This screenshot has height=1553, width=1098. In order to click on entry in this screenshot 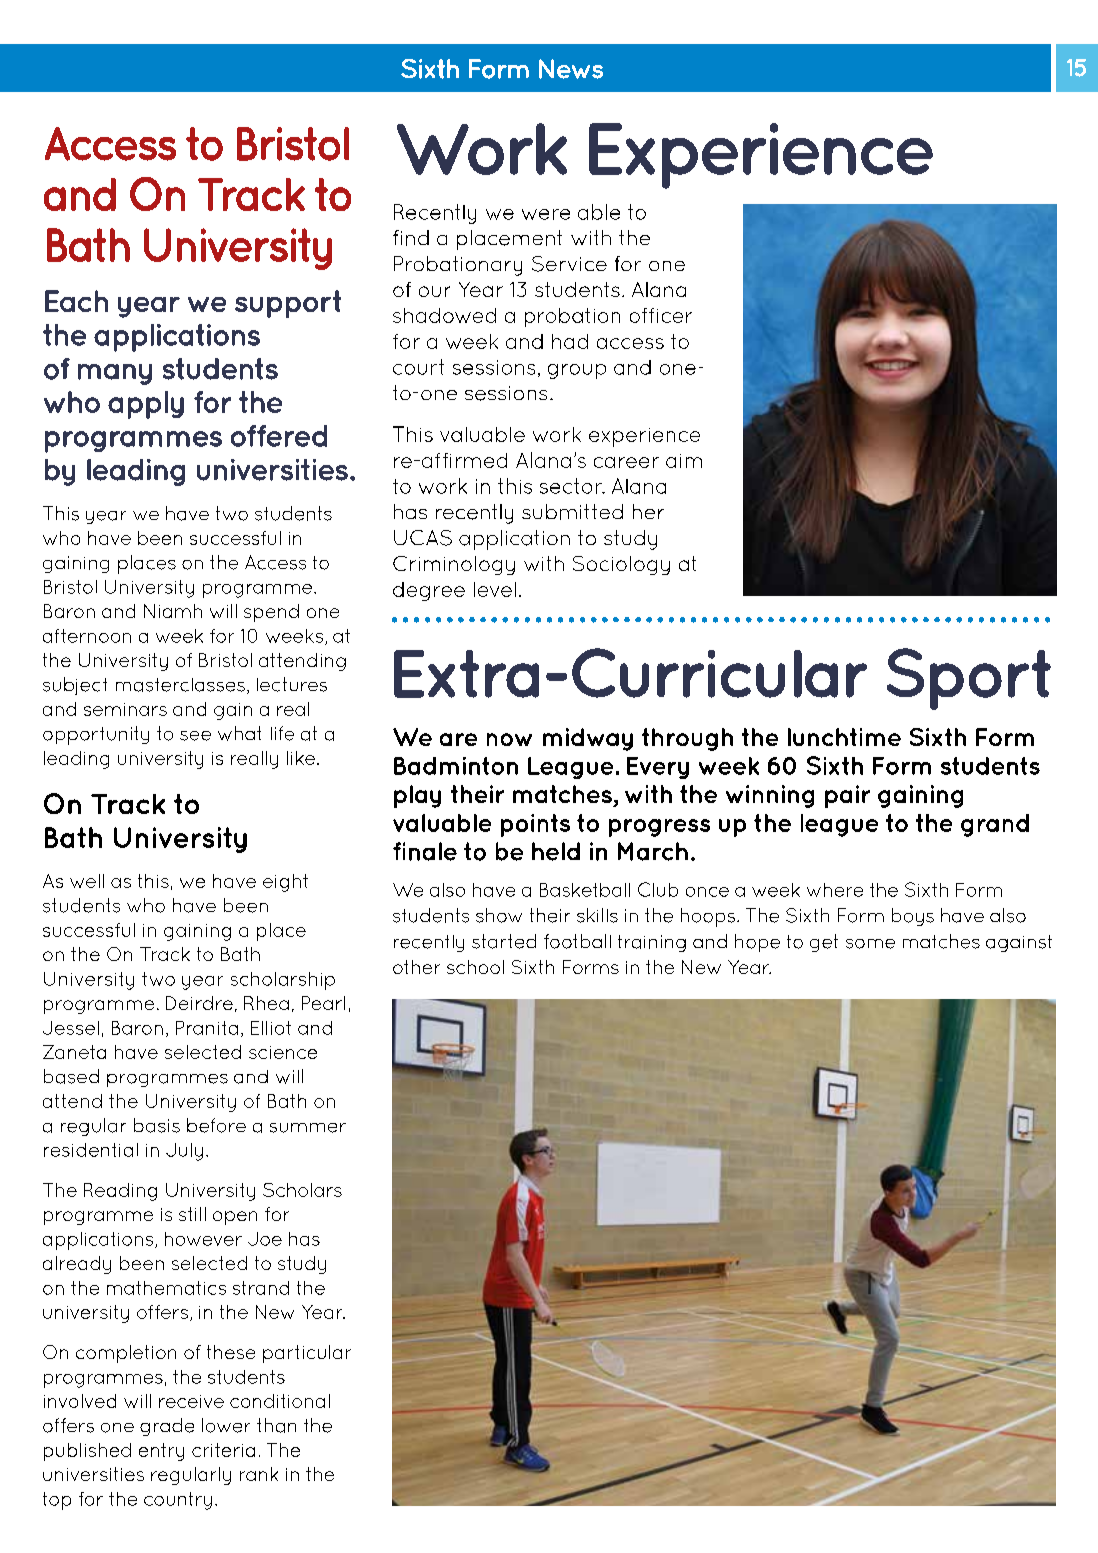, I will do `click(161, 1452)`.
